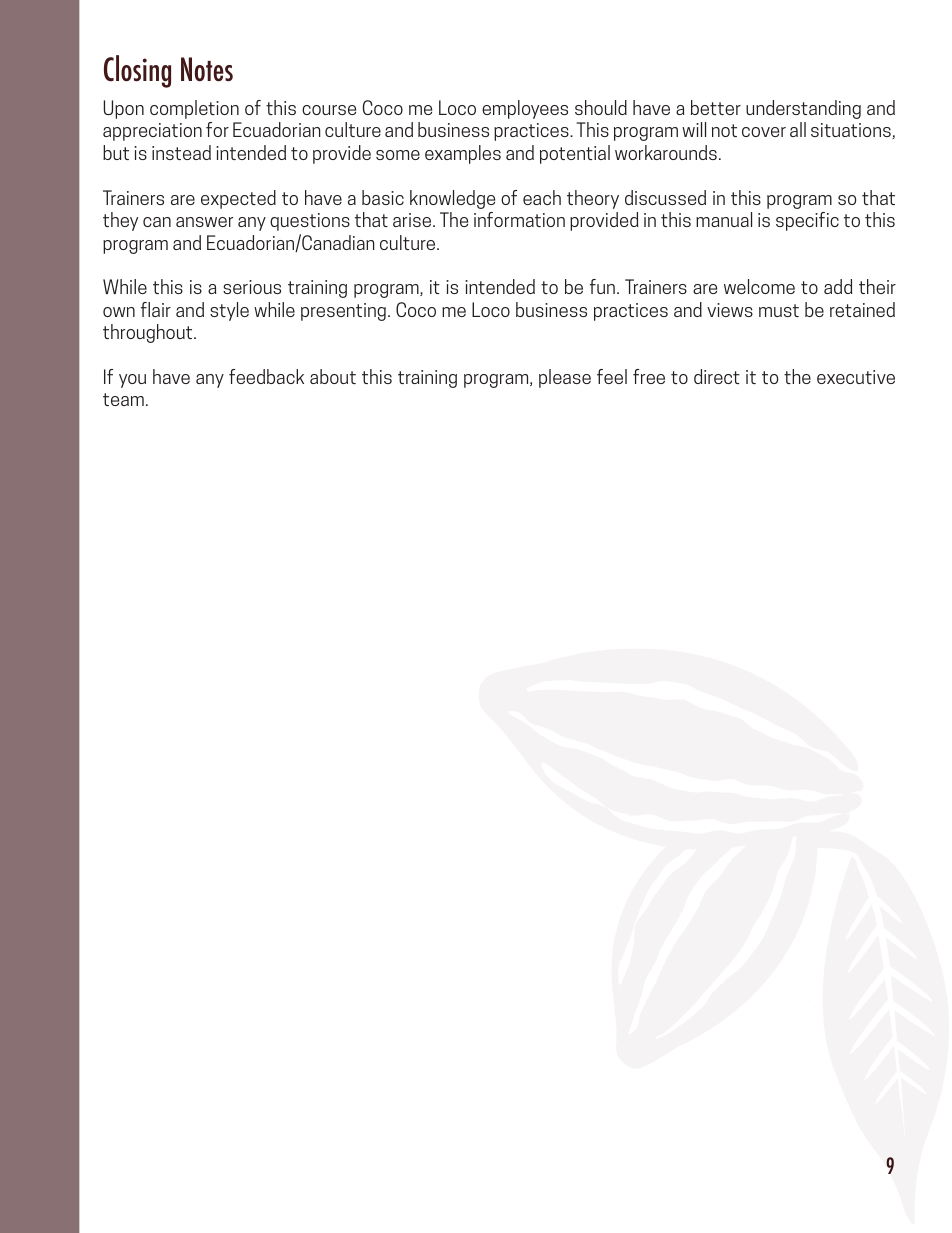 This image has height=1233, width=952. Describe the element at coordinates (525, 109) in the image. I see `employees` at that location.
